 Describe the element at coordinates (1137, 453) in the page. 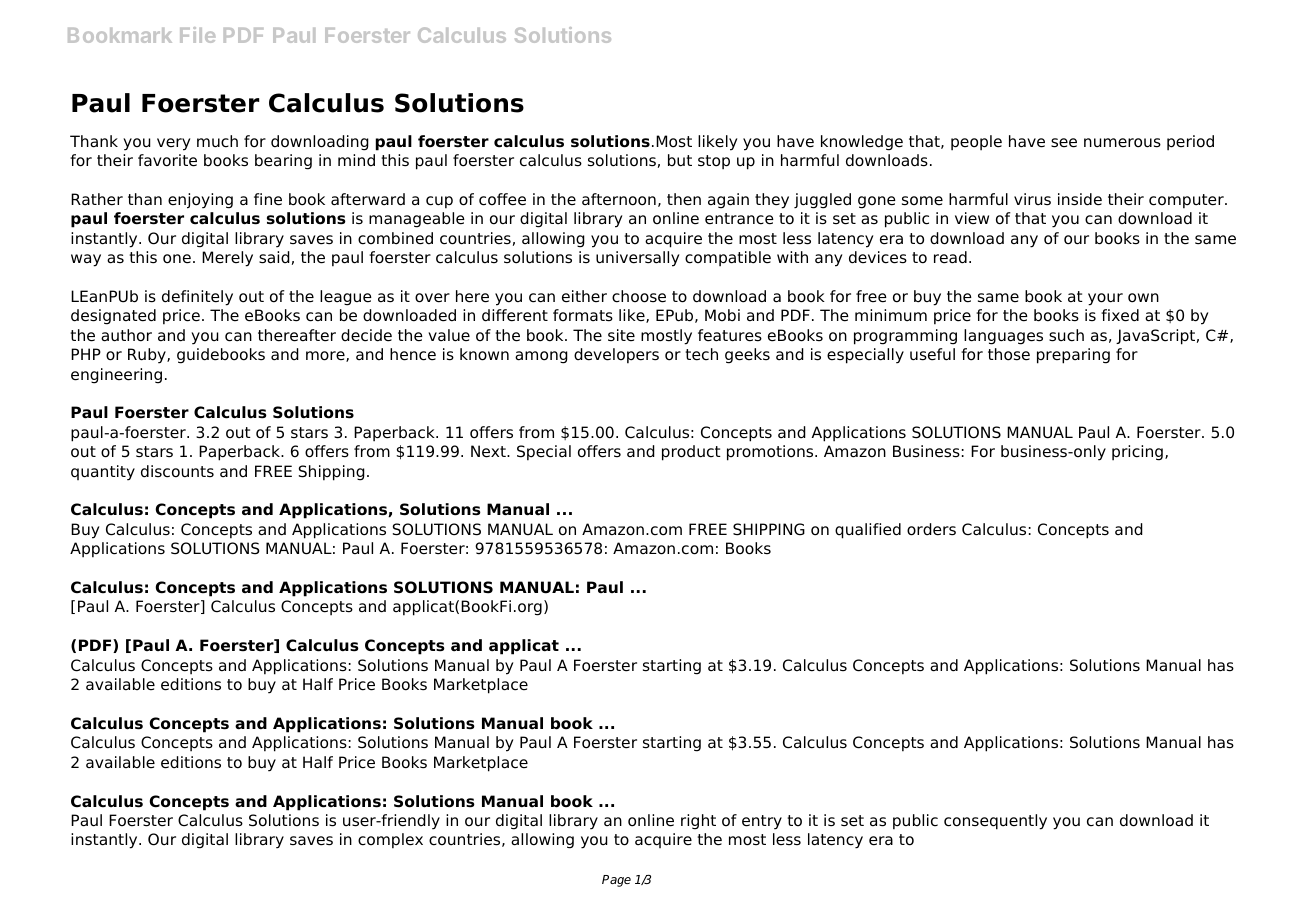

I see `pricing` at that location.
